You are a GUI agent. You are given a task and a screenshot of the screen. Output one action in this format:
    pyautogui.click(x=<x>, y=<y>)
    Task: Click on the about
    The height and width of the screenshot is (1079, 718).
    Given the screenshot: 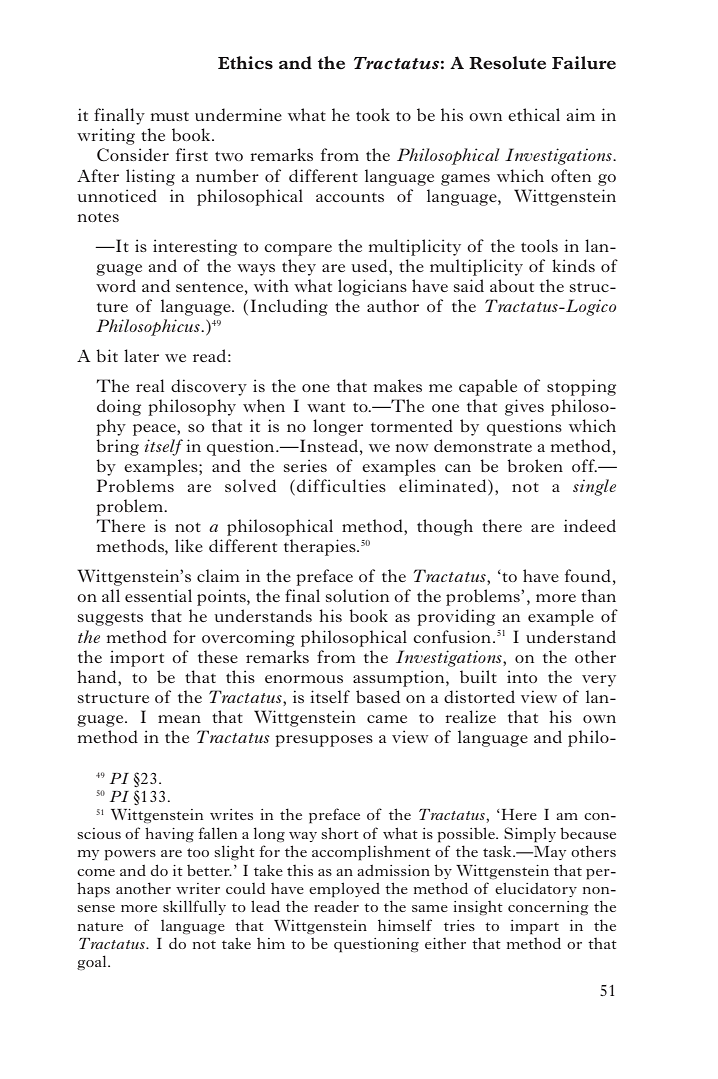 What is the action you would take?
    pyautogui.click(x=512, y=285)
